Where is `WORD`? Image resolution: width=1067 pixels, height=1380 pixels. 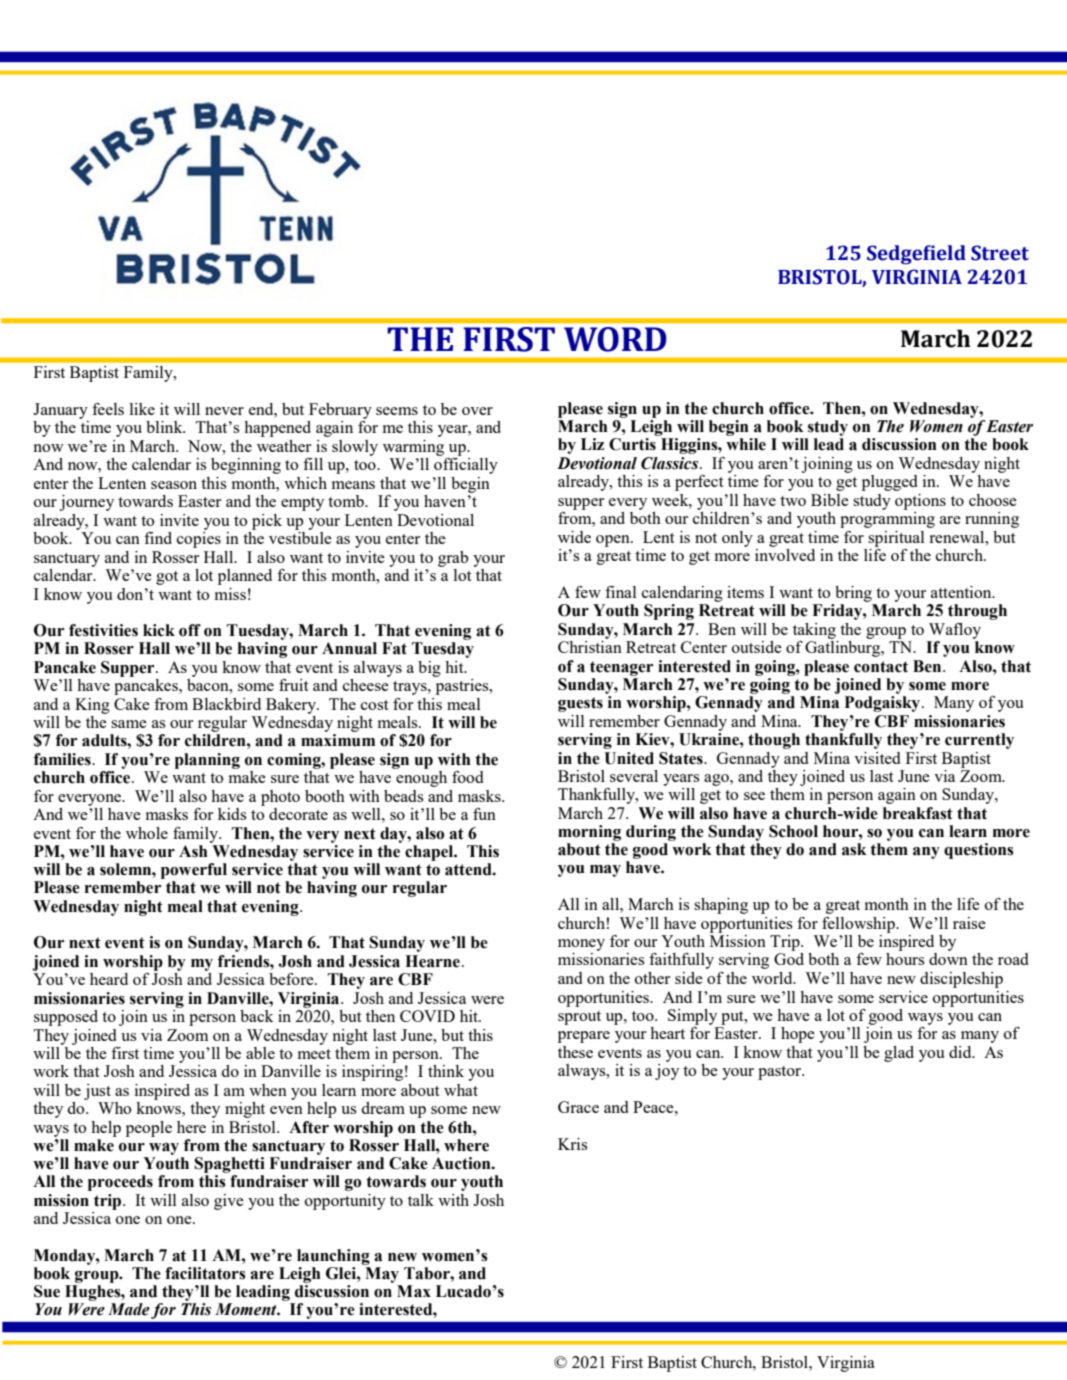
WORD is located at coordinates (615, 339).
